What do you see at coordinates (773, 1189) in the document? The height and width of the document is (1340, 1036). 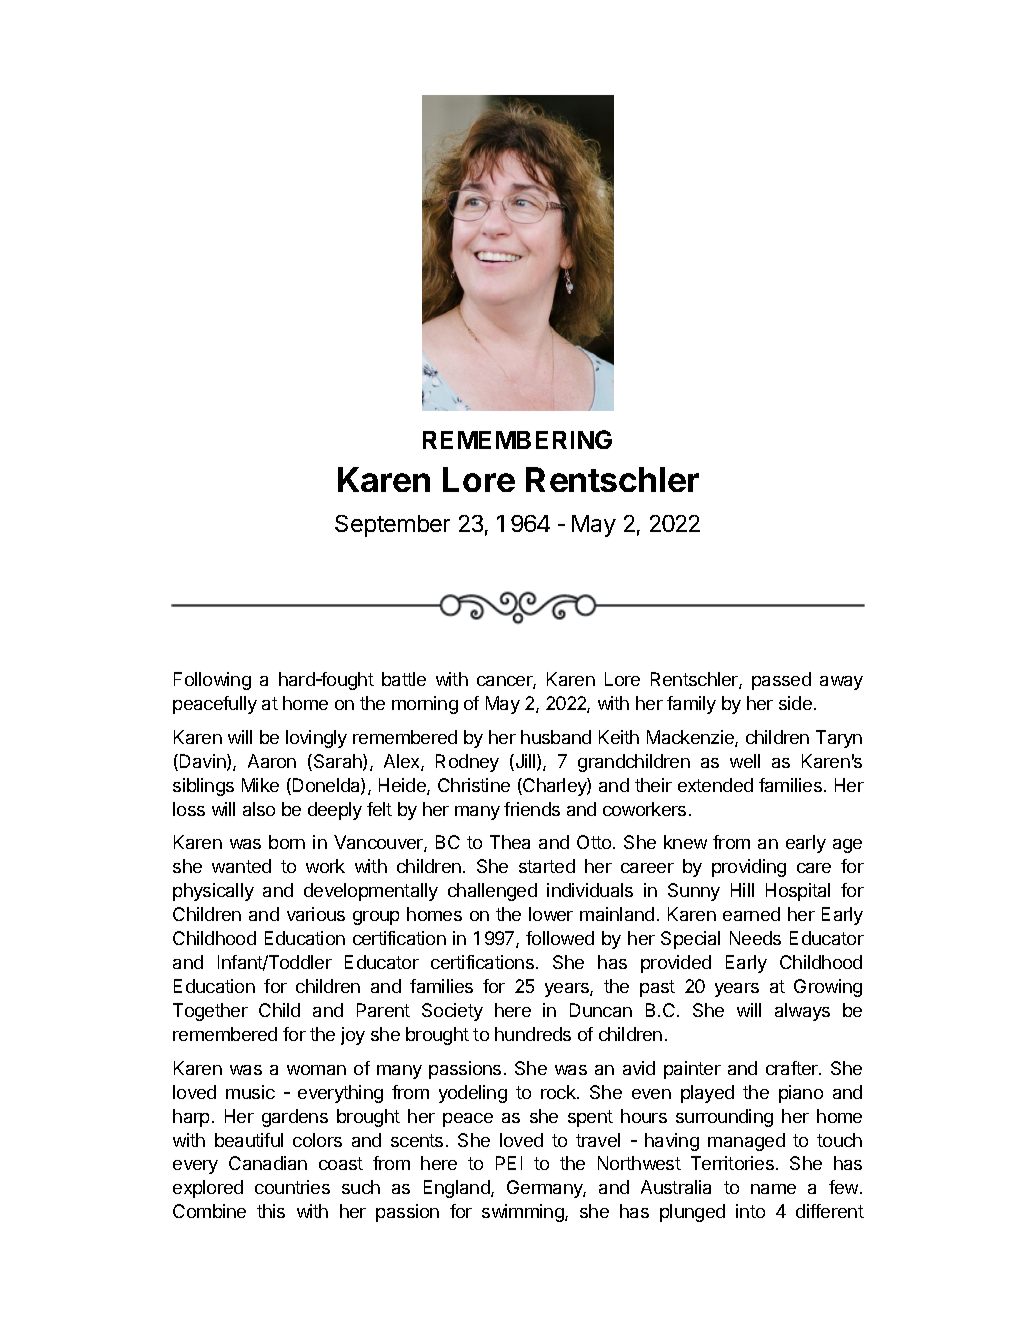 I see `name` at bounding box center [773, 1189].
